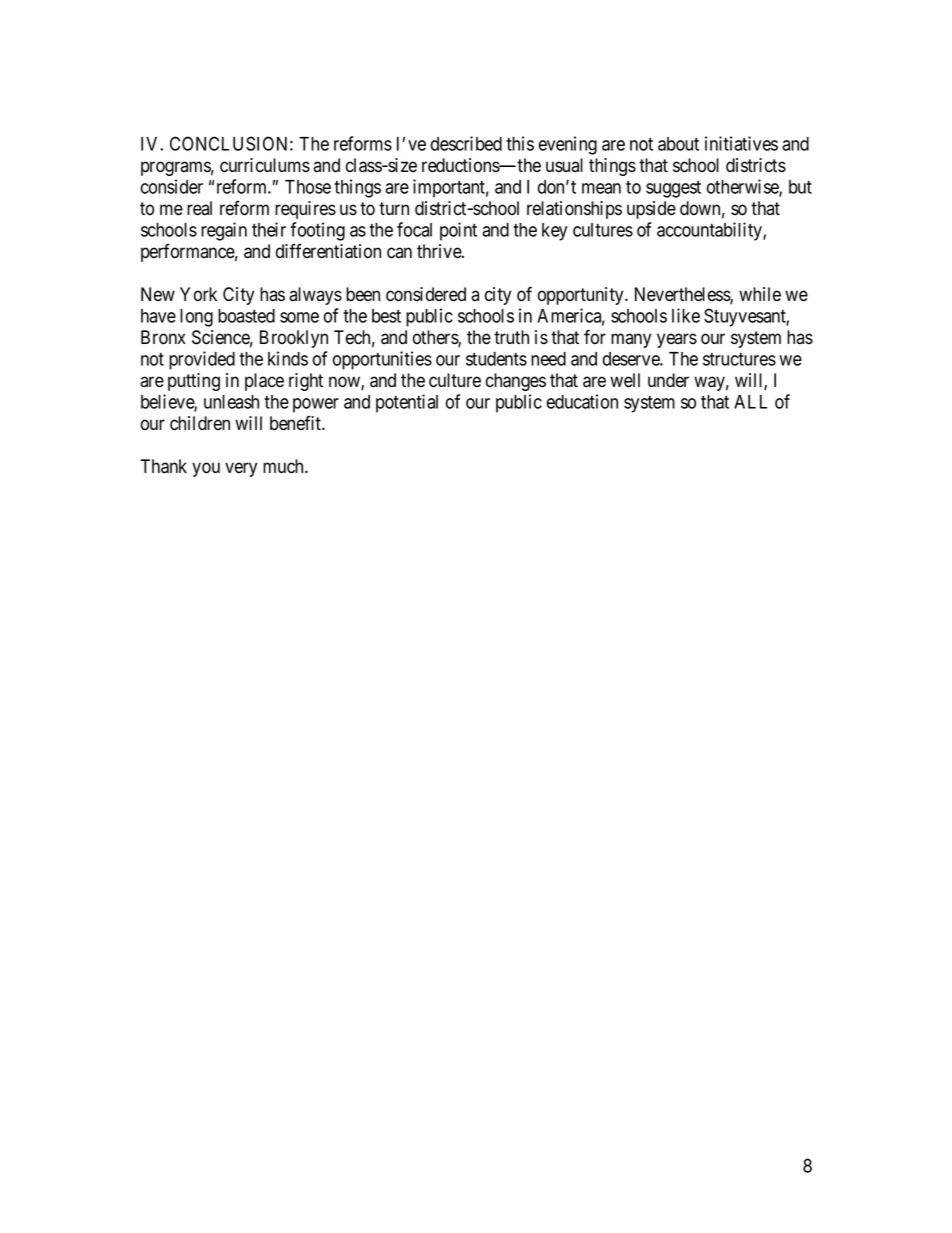 This screenshot has width=952, height=1233. Describe the element at coordinates (265, 165) in the screenshot. I see `curriculums` at that location.
